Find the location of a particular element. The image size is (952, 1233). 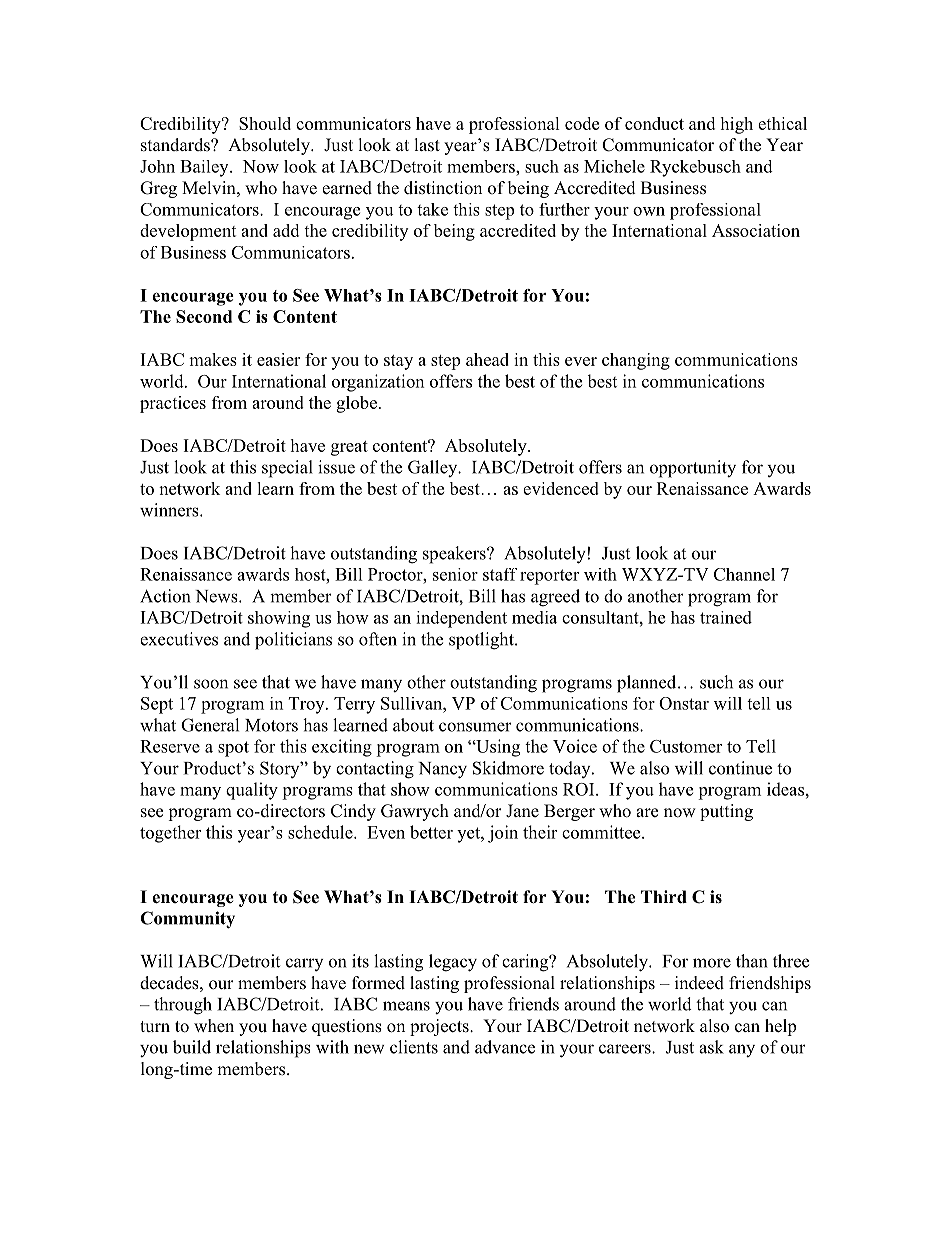

when is located at coordinates (214, 1025).
